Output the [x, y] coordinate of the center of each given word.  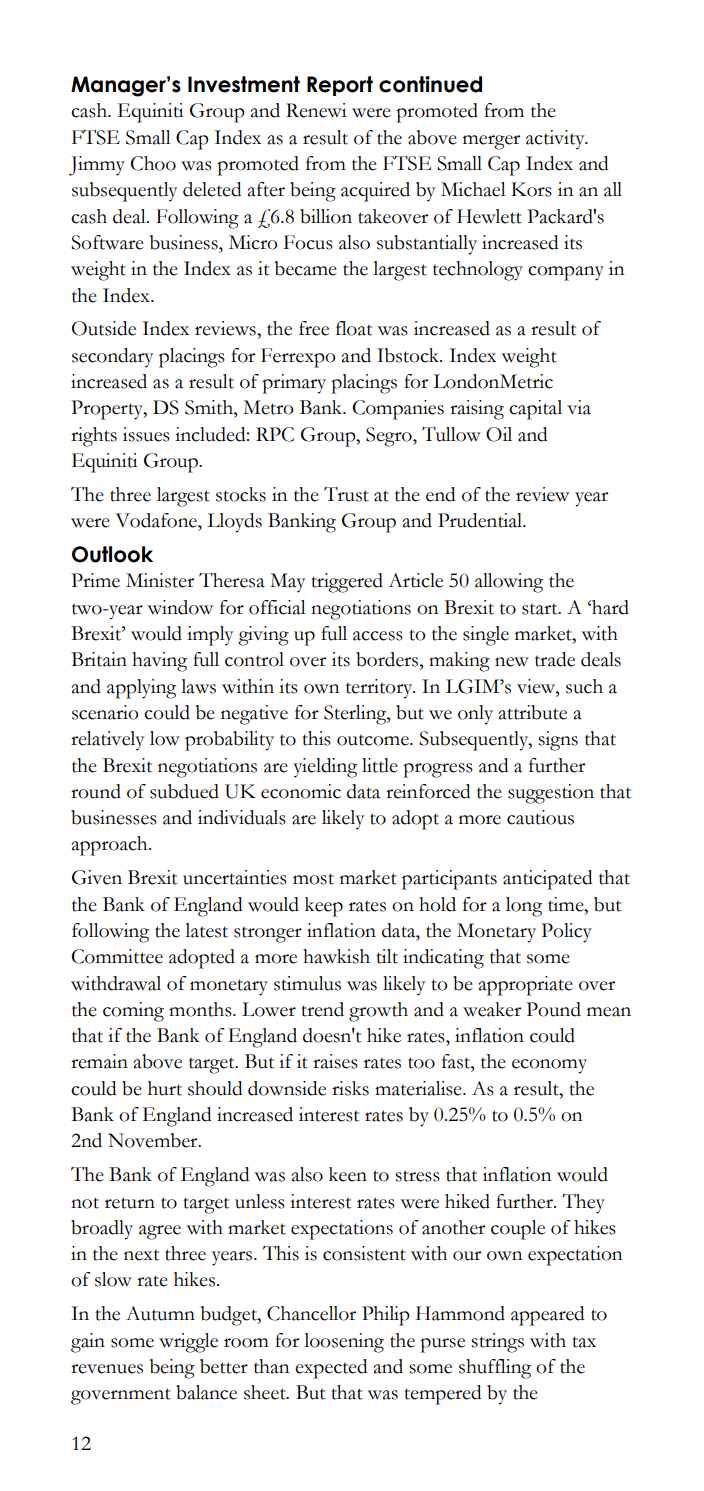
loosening [344, 1343]
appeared [547, 1316]
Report [340, 86]
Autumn [160, 1313]
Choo [153, 163]
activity [556, 140]
